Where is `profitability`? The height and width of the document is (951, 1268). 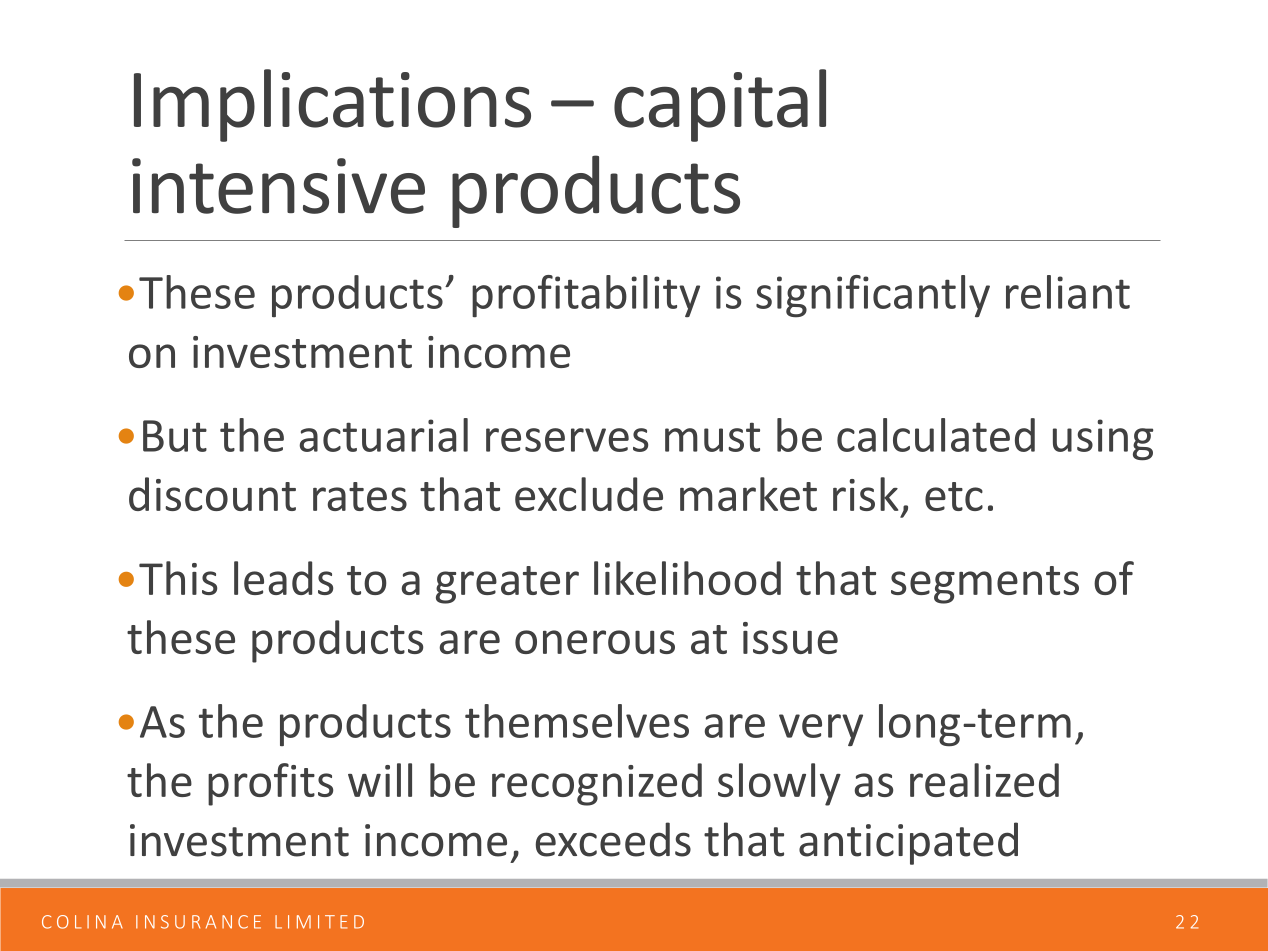
profitability is located at coordinates (586, 296).
